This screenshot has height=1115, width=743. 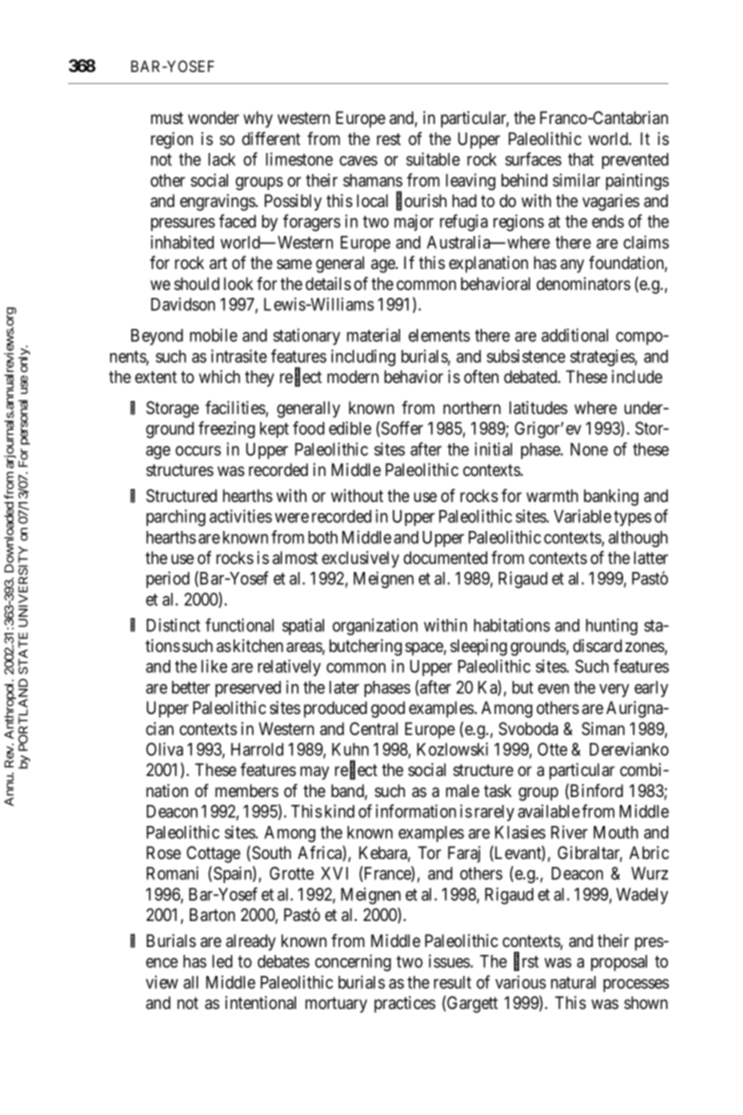 What do you see at coordinates (582, 516) in the screenshot?
I see `Variable` at bounding box center [582, 516].
